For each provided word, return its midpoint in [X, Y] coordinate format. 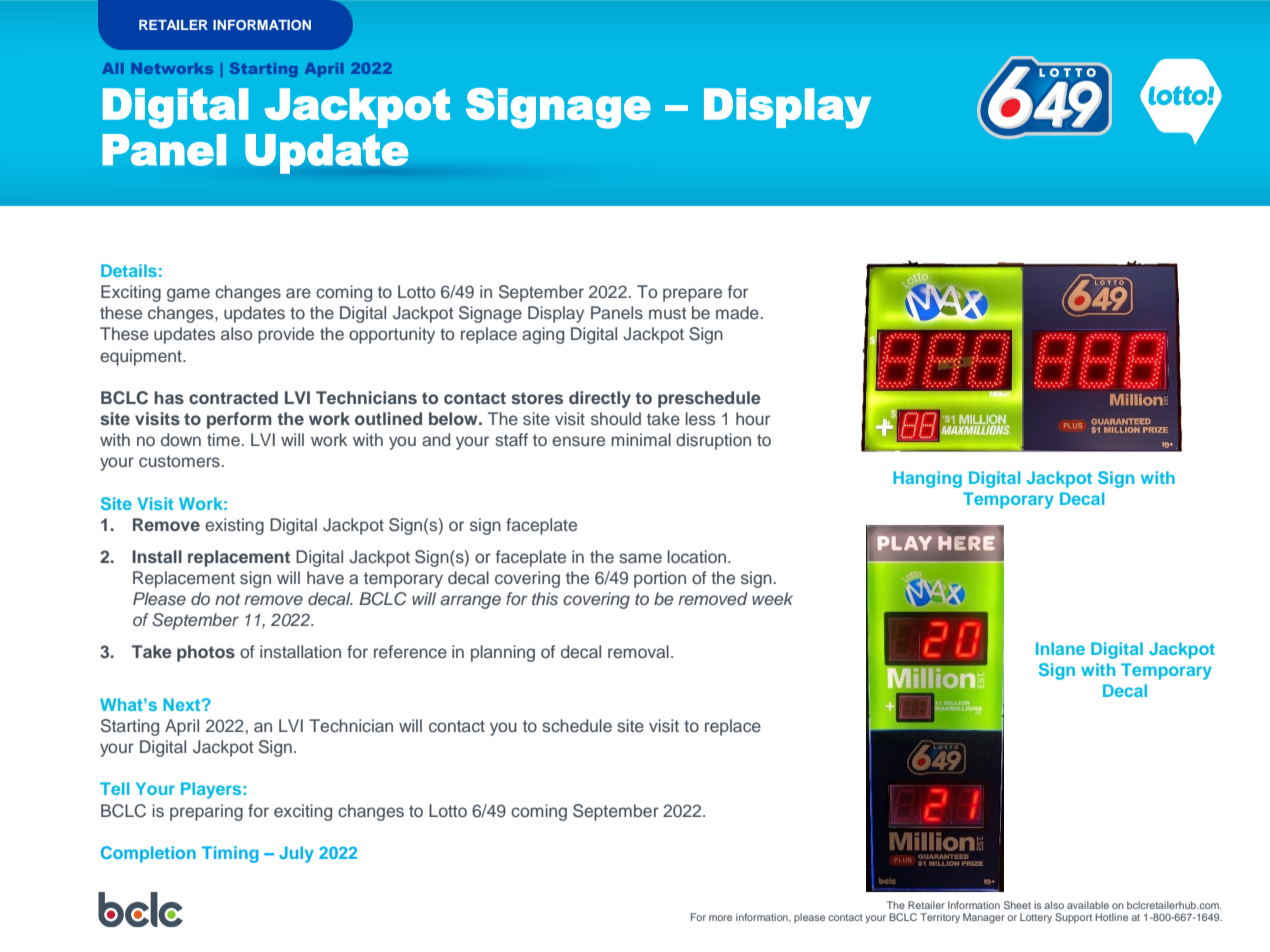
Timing [230, 854]
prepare [692, 295]
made [737, 312]
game [188, 295]
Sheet [1017, 905]
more [720, 918]
